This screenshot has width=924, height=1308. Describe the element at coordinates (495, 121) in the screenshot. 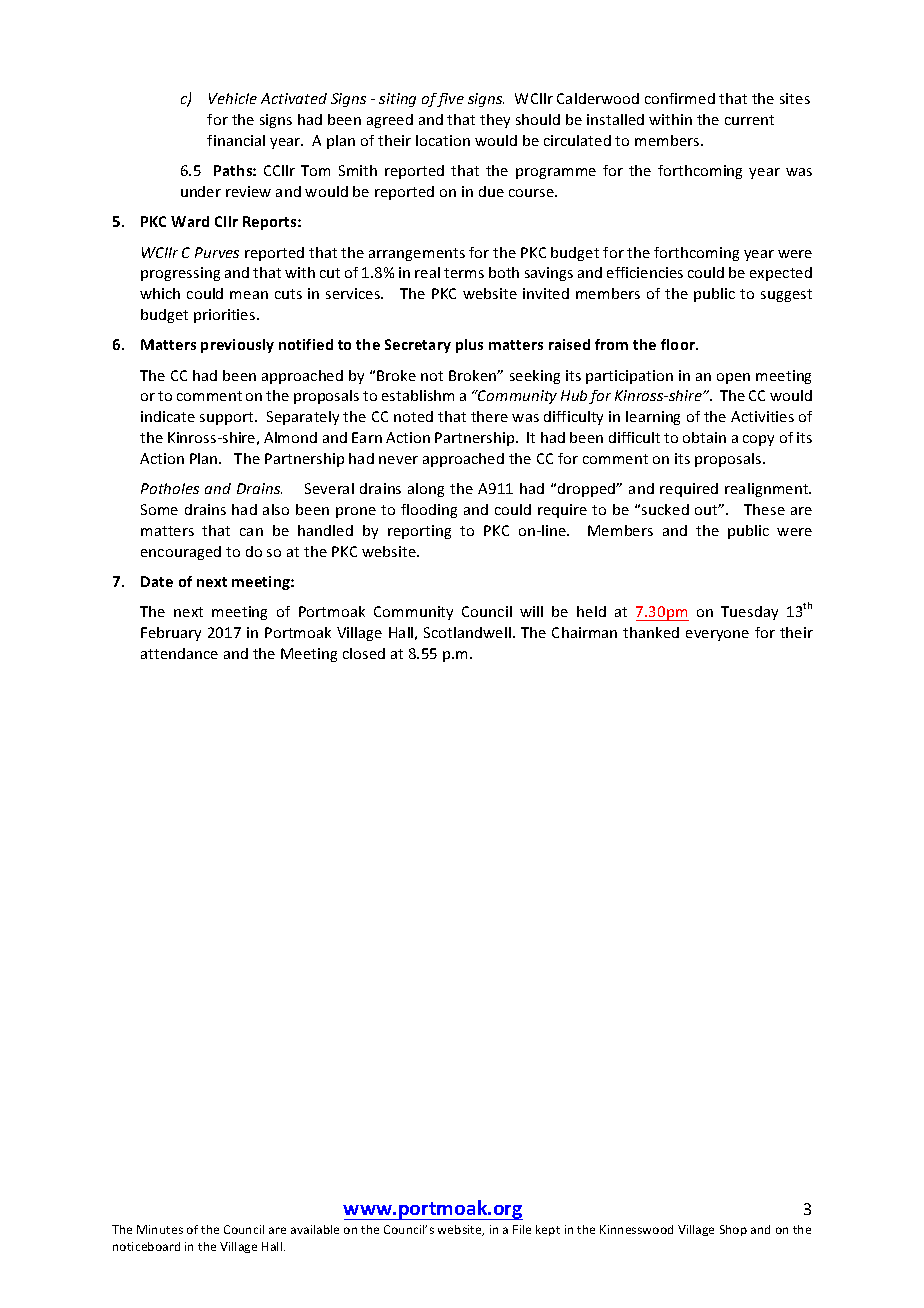

I see `they` at that location.
